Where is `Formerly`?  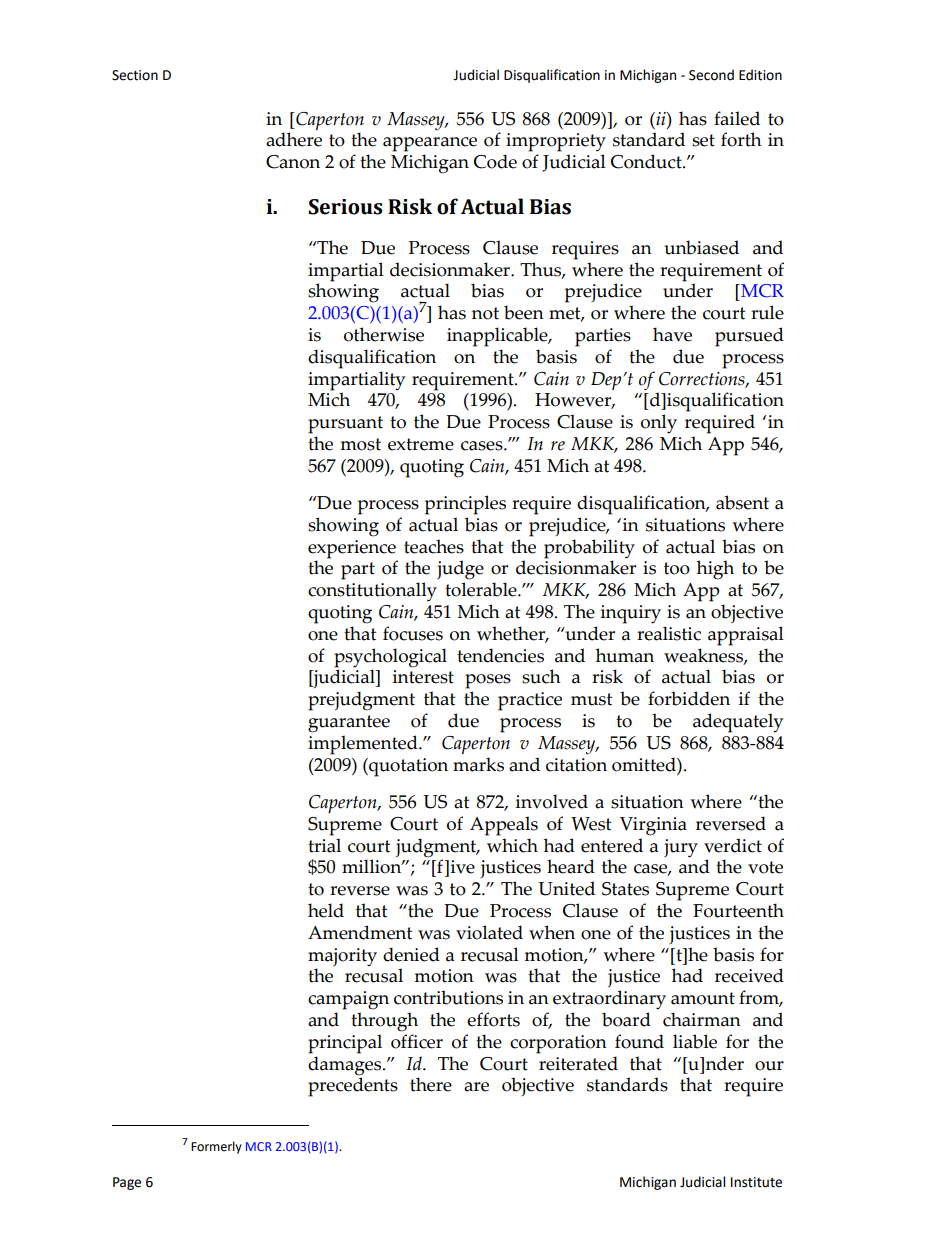 Formerly is located at coordinates (216, 1147).
